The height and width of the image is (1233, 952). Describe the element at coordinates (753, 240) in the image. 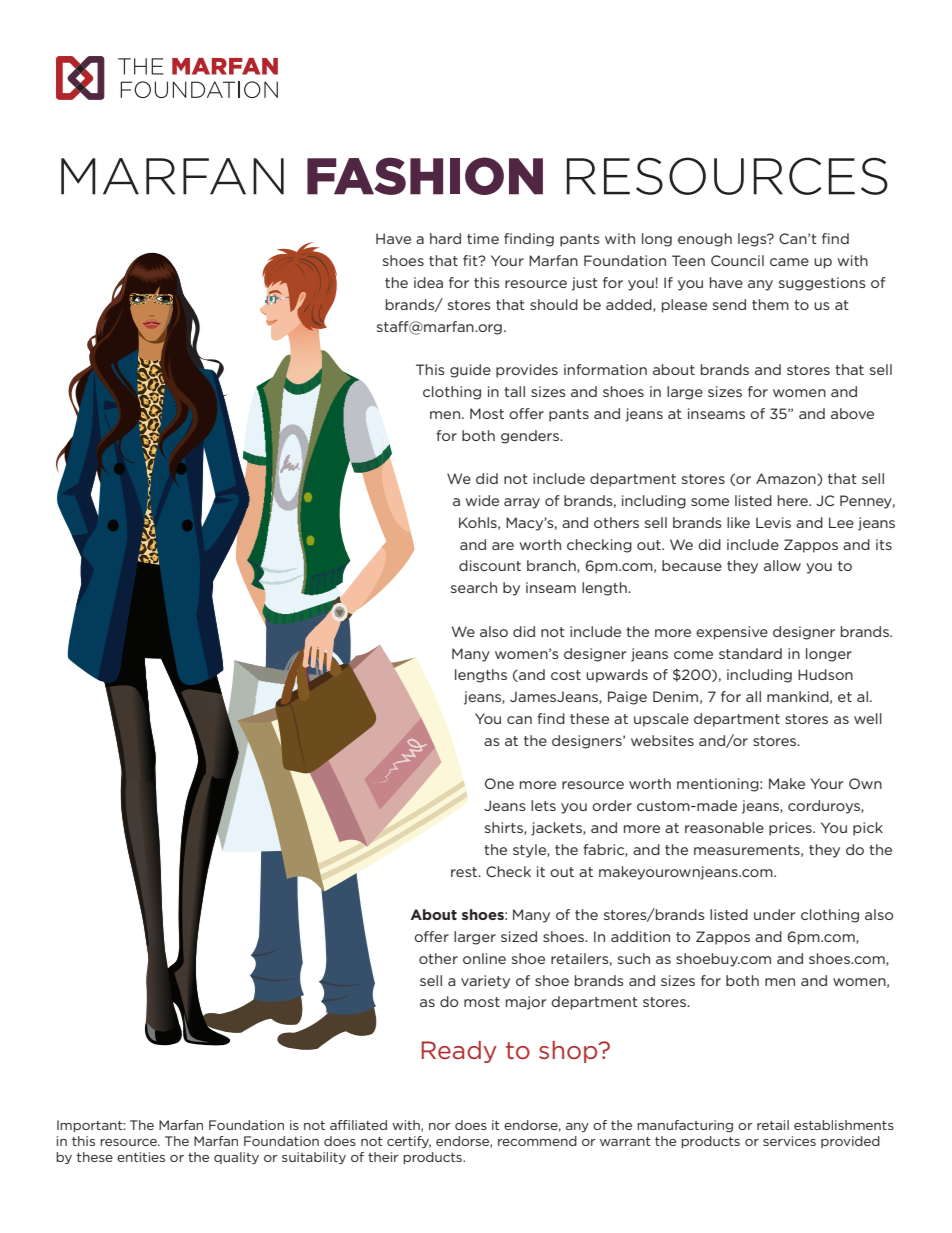

I see `legs` at that location.
